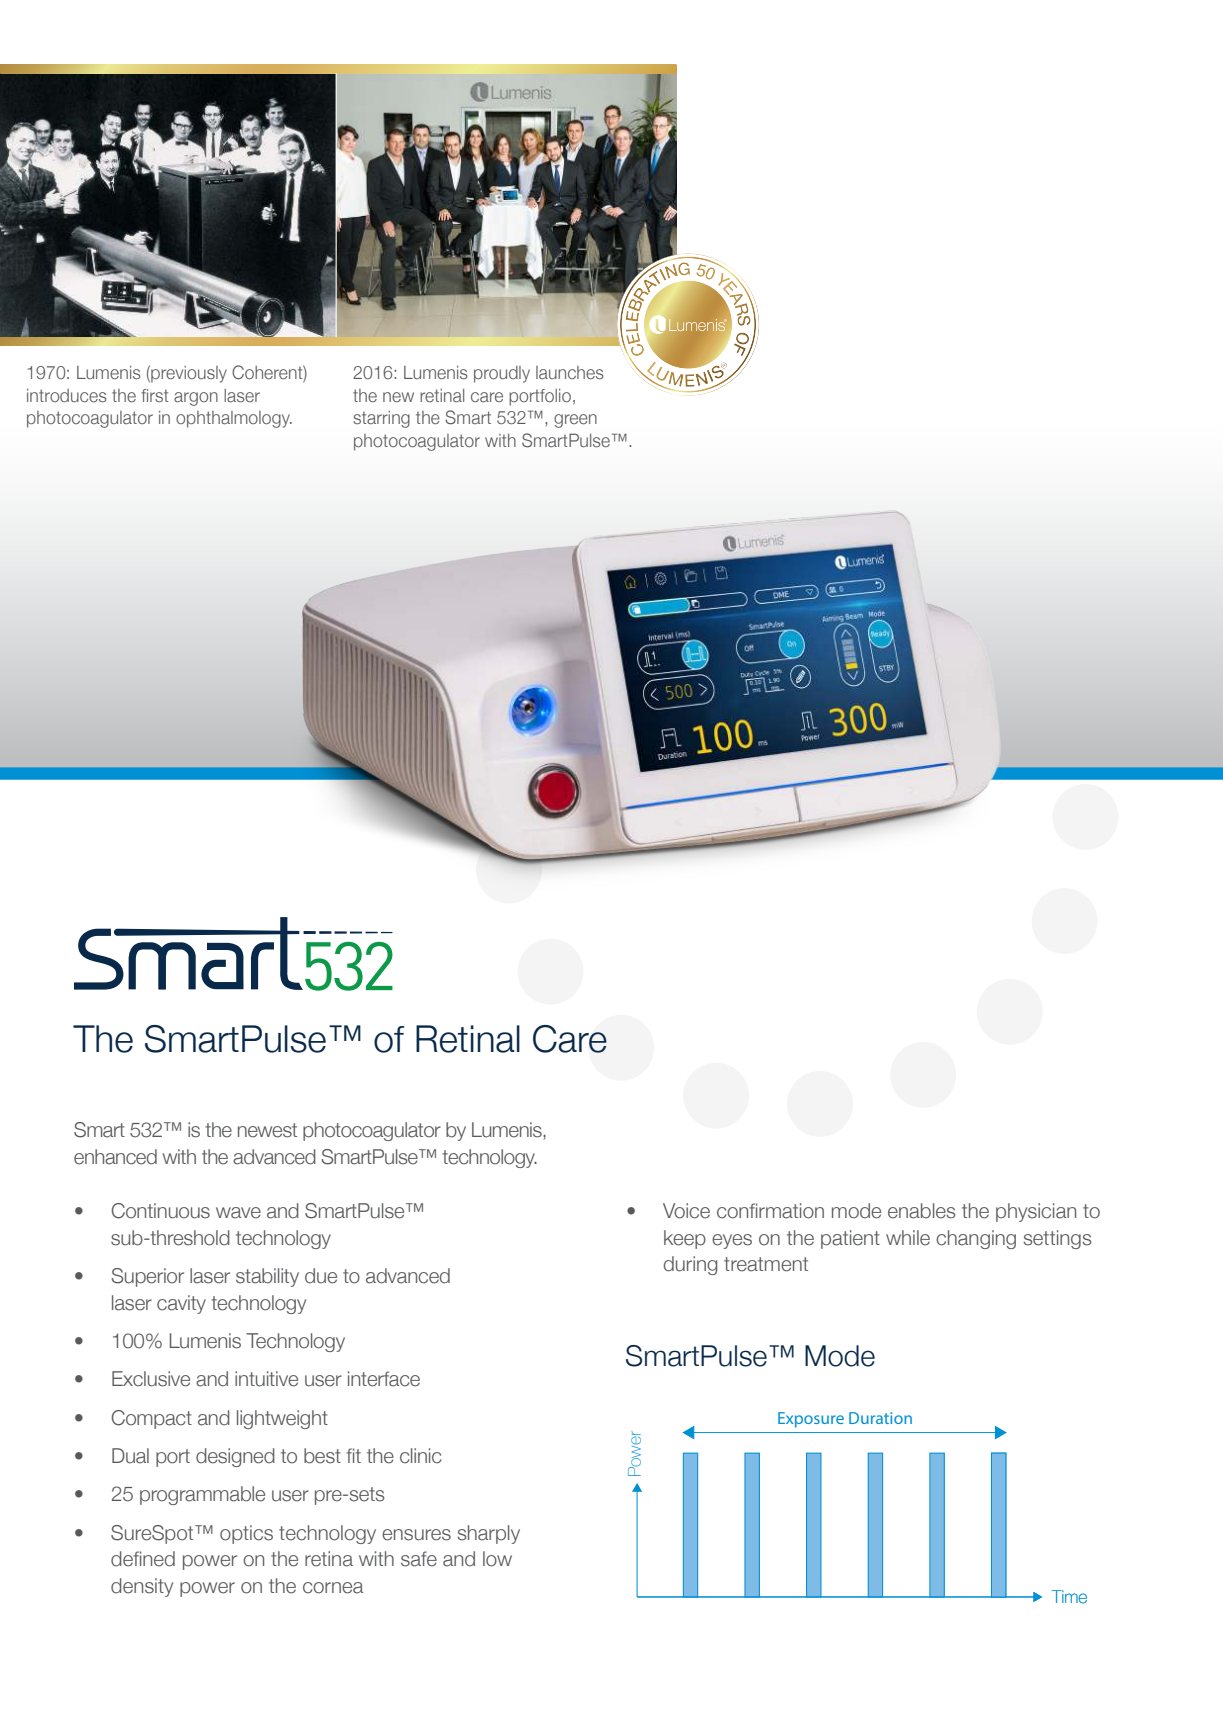  I want to click on defined, so click(143, 1559).
